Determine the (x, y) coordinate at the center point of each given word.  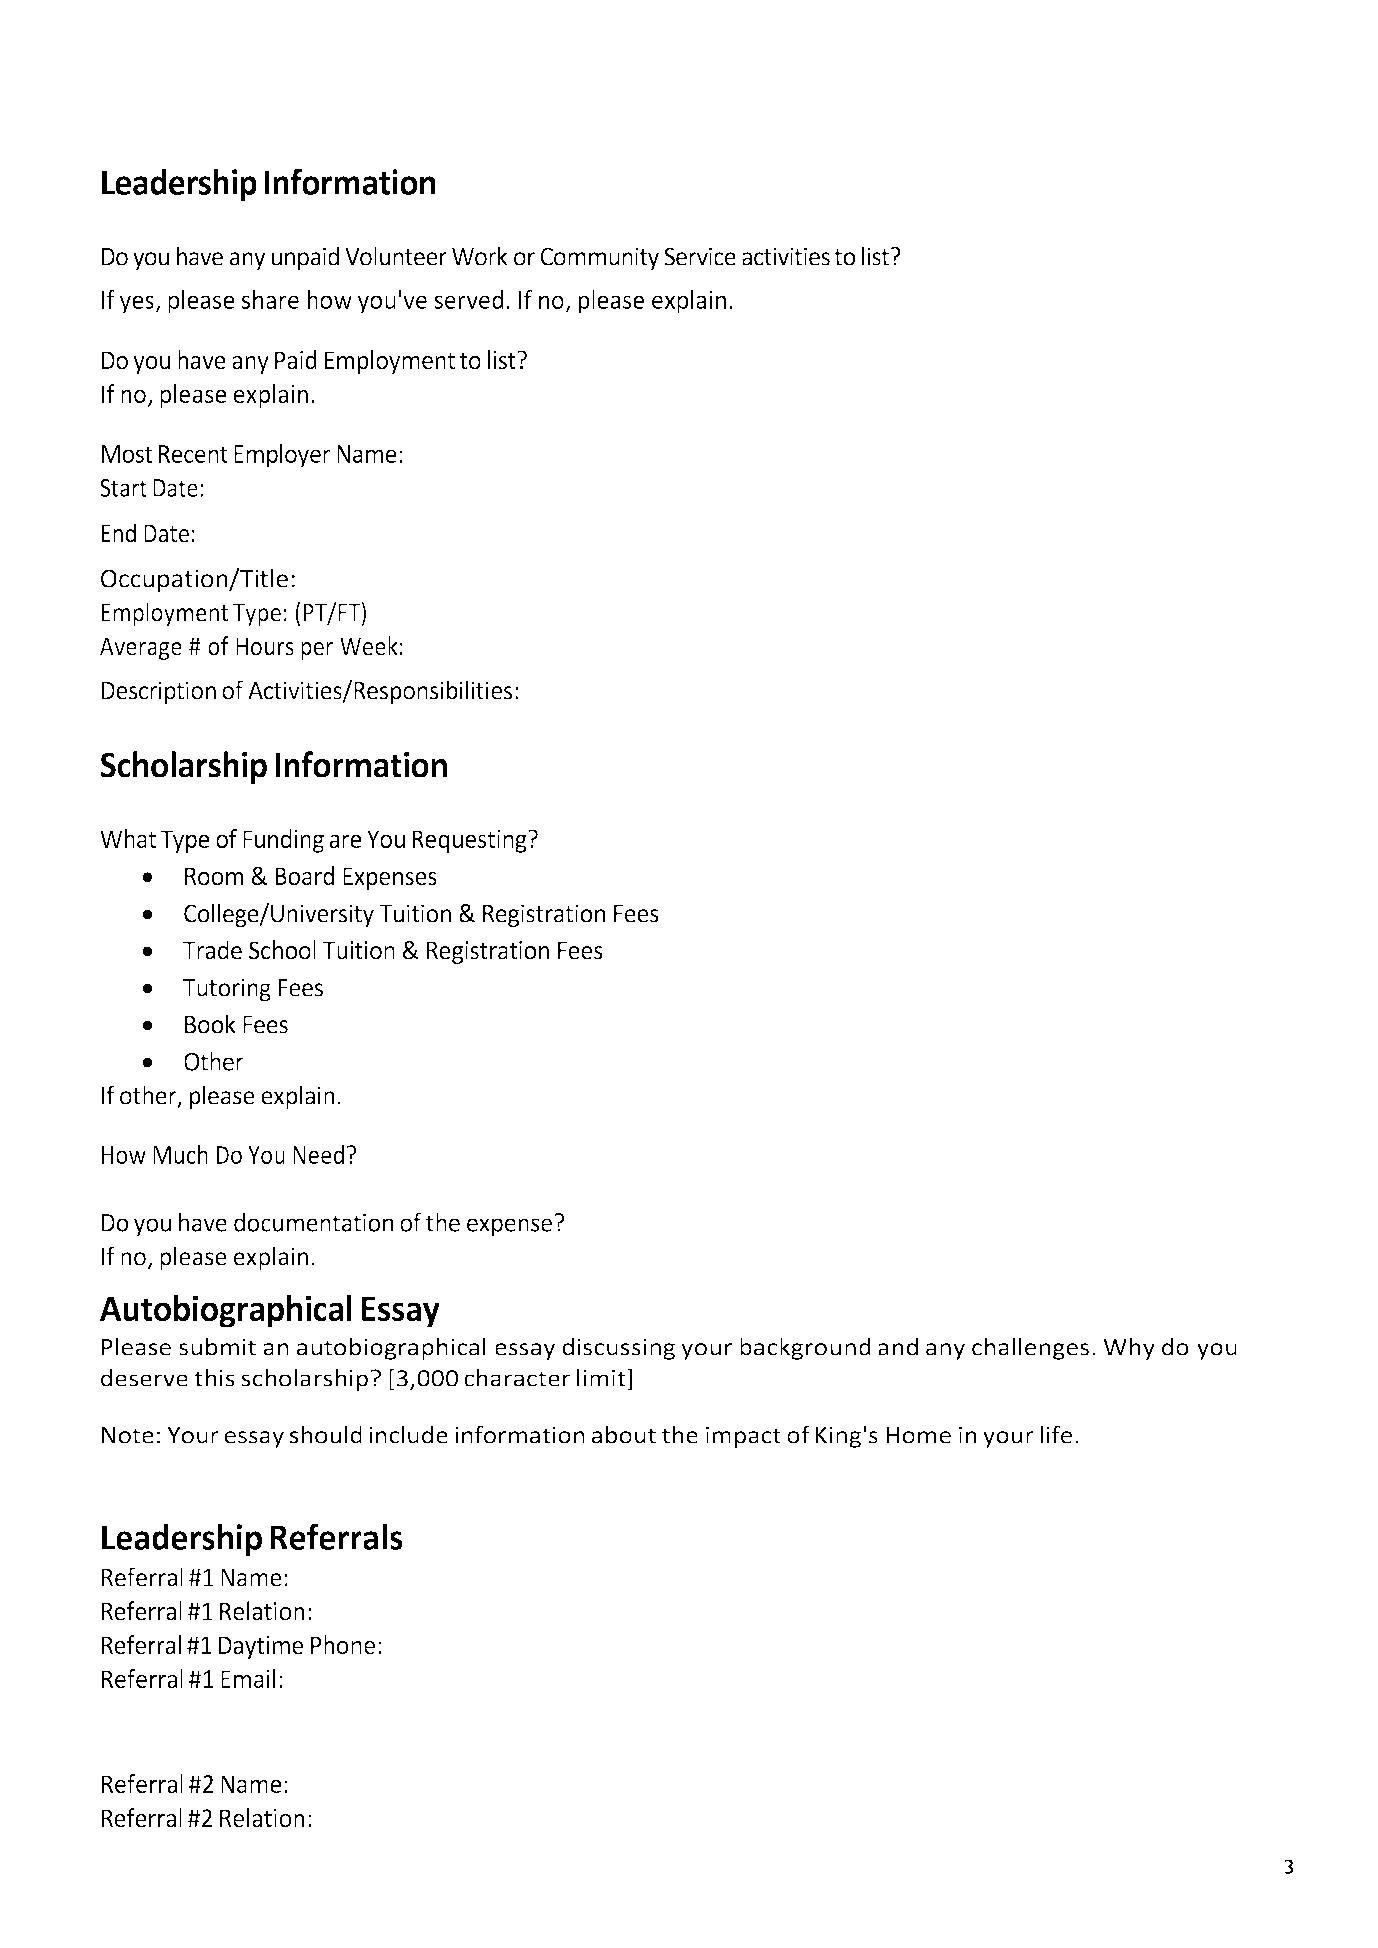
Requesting (470, 841)
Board (304, 876)
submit (217, 1347)
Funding (283, 841)
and (898, 1347)
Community (599, 259)
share (270, 299)
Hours (265, 646)
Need (318, 1154)
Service (700, 256)
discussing (618, 1349)
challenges (1030, 1349)
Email (248, 1678)
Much (180, 1154)
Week (369, 646)
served (468, 299)
